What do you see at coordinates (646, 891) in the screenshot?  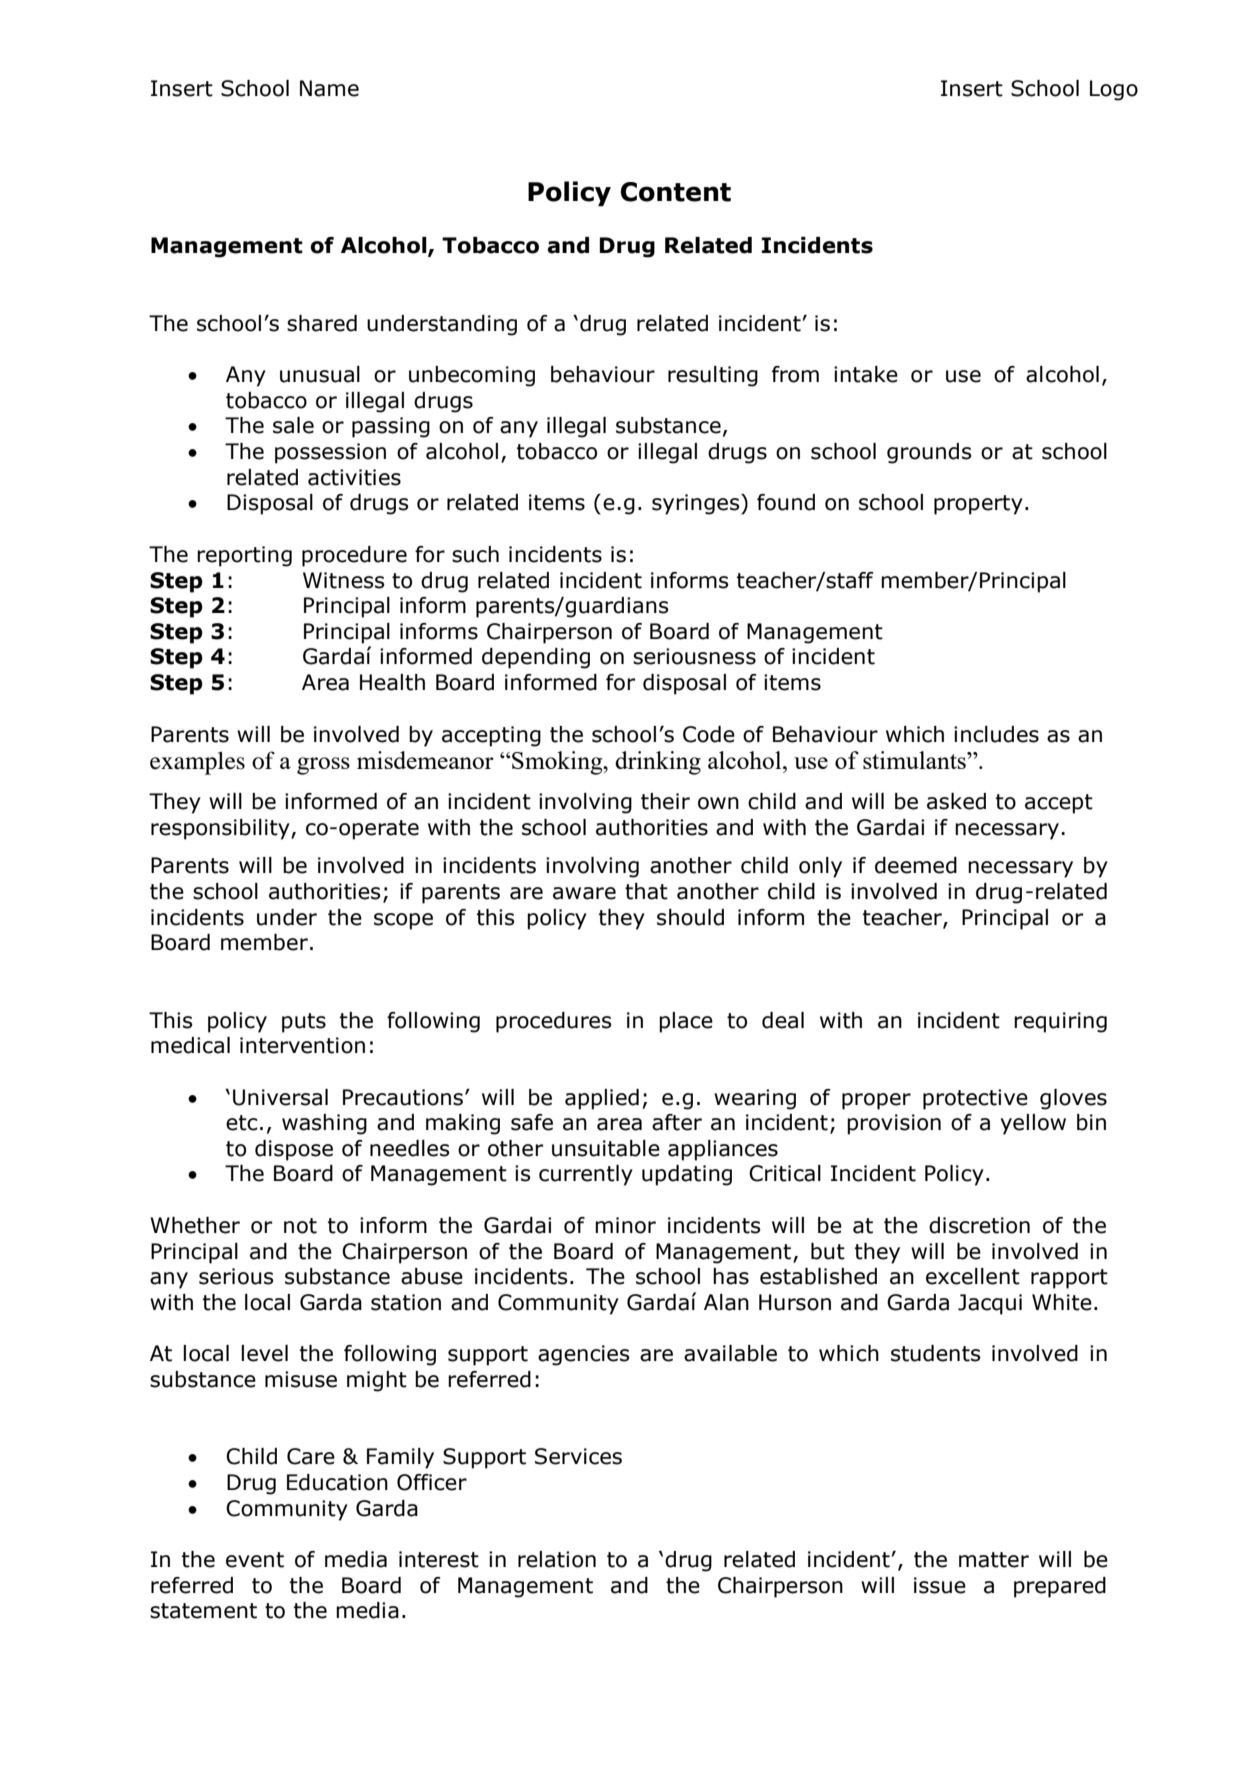 I see `that` at bounding box center [646, 891].
